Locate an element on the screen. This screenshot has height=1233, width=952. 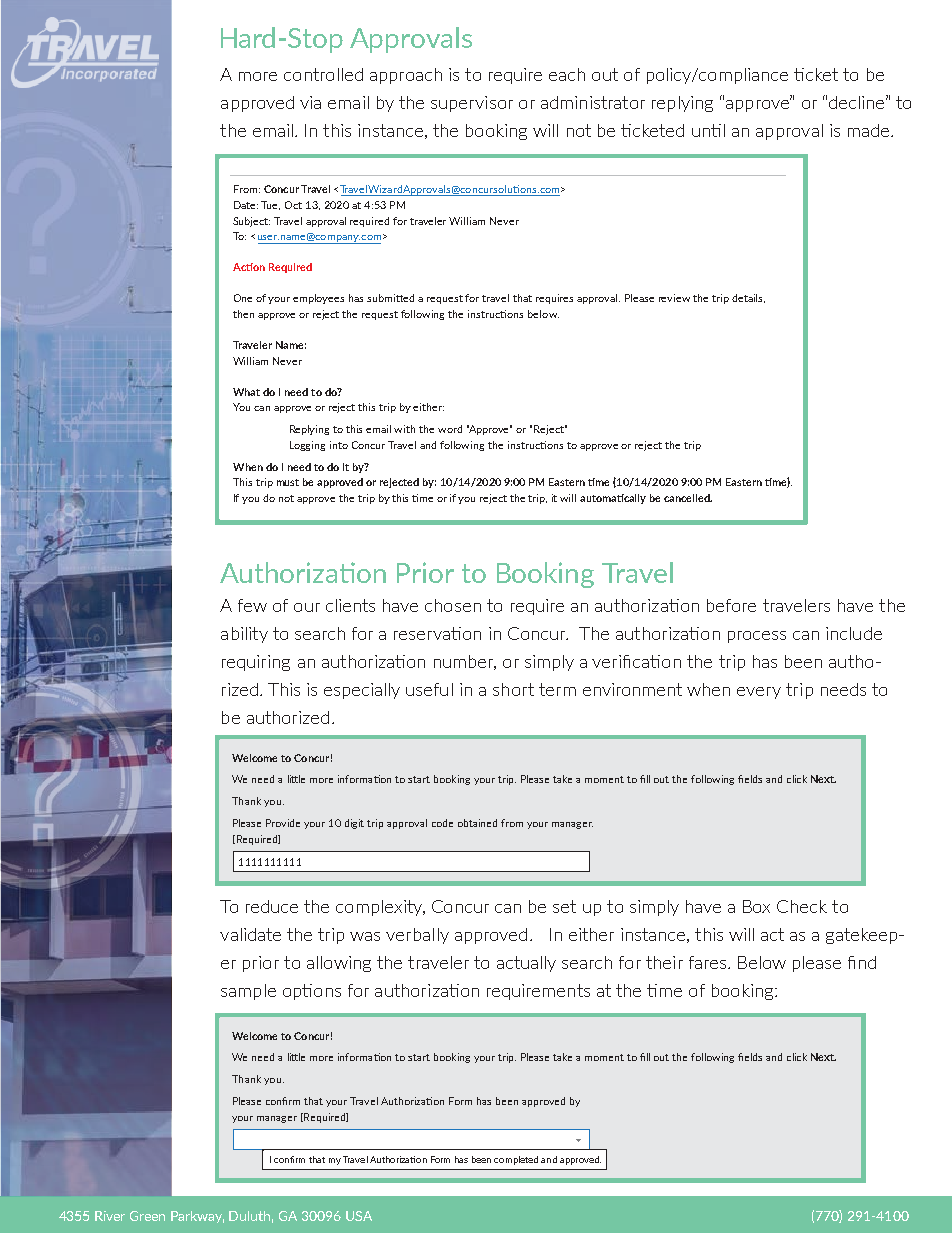
via is located at coordinates (310, 102).
